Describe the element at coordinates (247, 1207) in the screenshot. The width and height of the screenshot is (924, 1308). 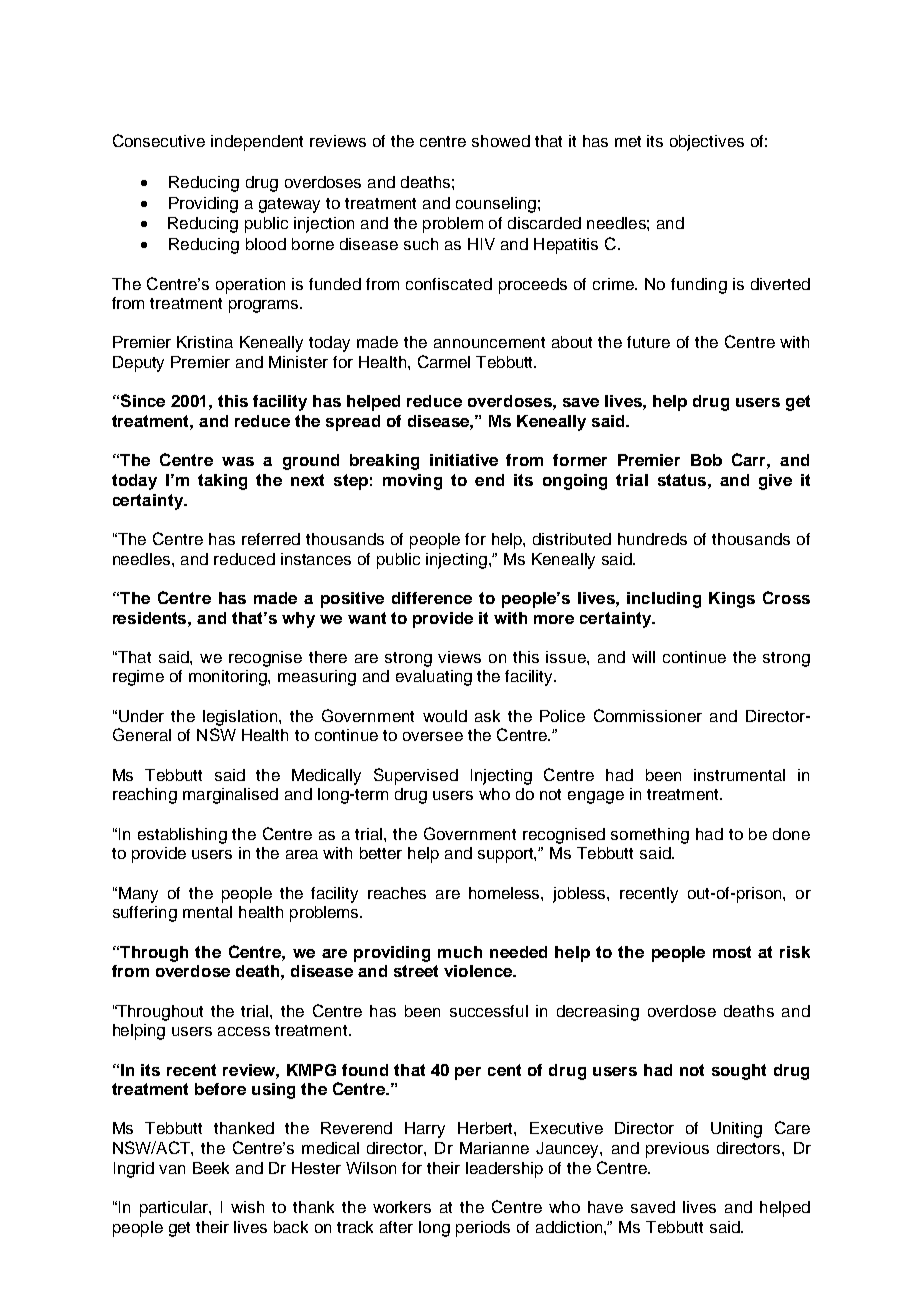
I see `wish` at that location.
